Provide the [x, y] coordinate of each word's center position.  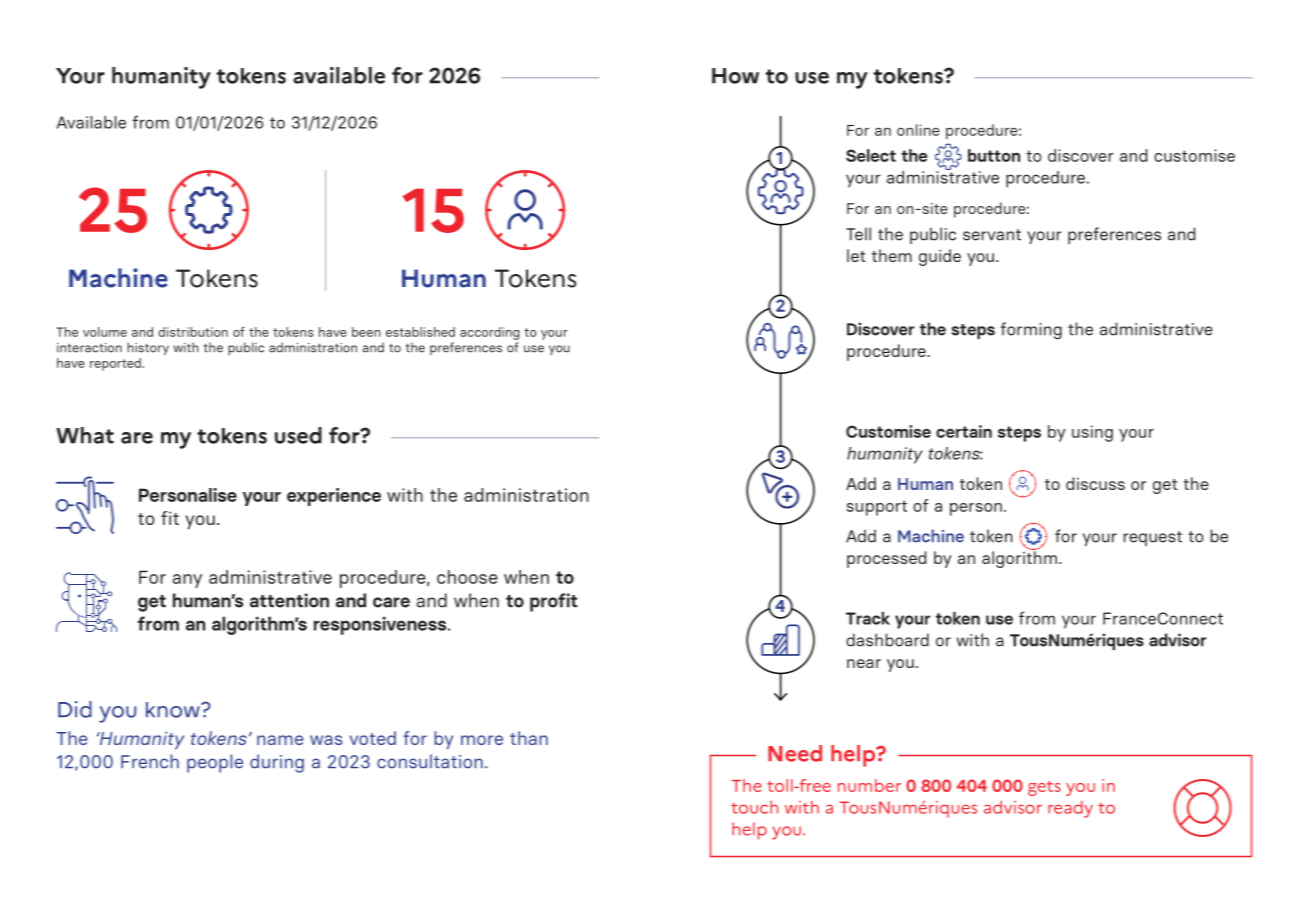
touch [754, 807]
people [215, 763]
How [735, 76]
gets [1044, 788]
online [918, 130]
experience [334, 497]
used [298, 435]
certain [964, 431]
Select [871, 155]
